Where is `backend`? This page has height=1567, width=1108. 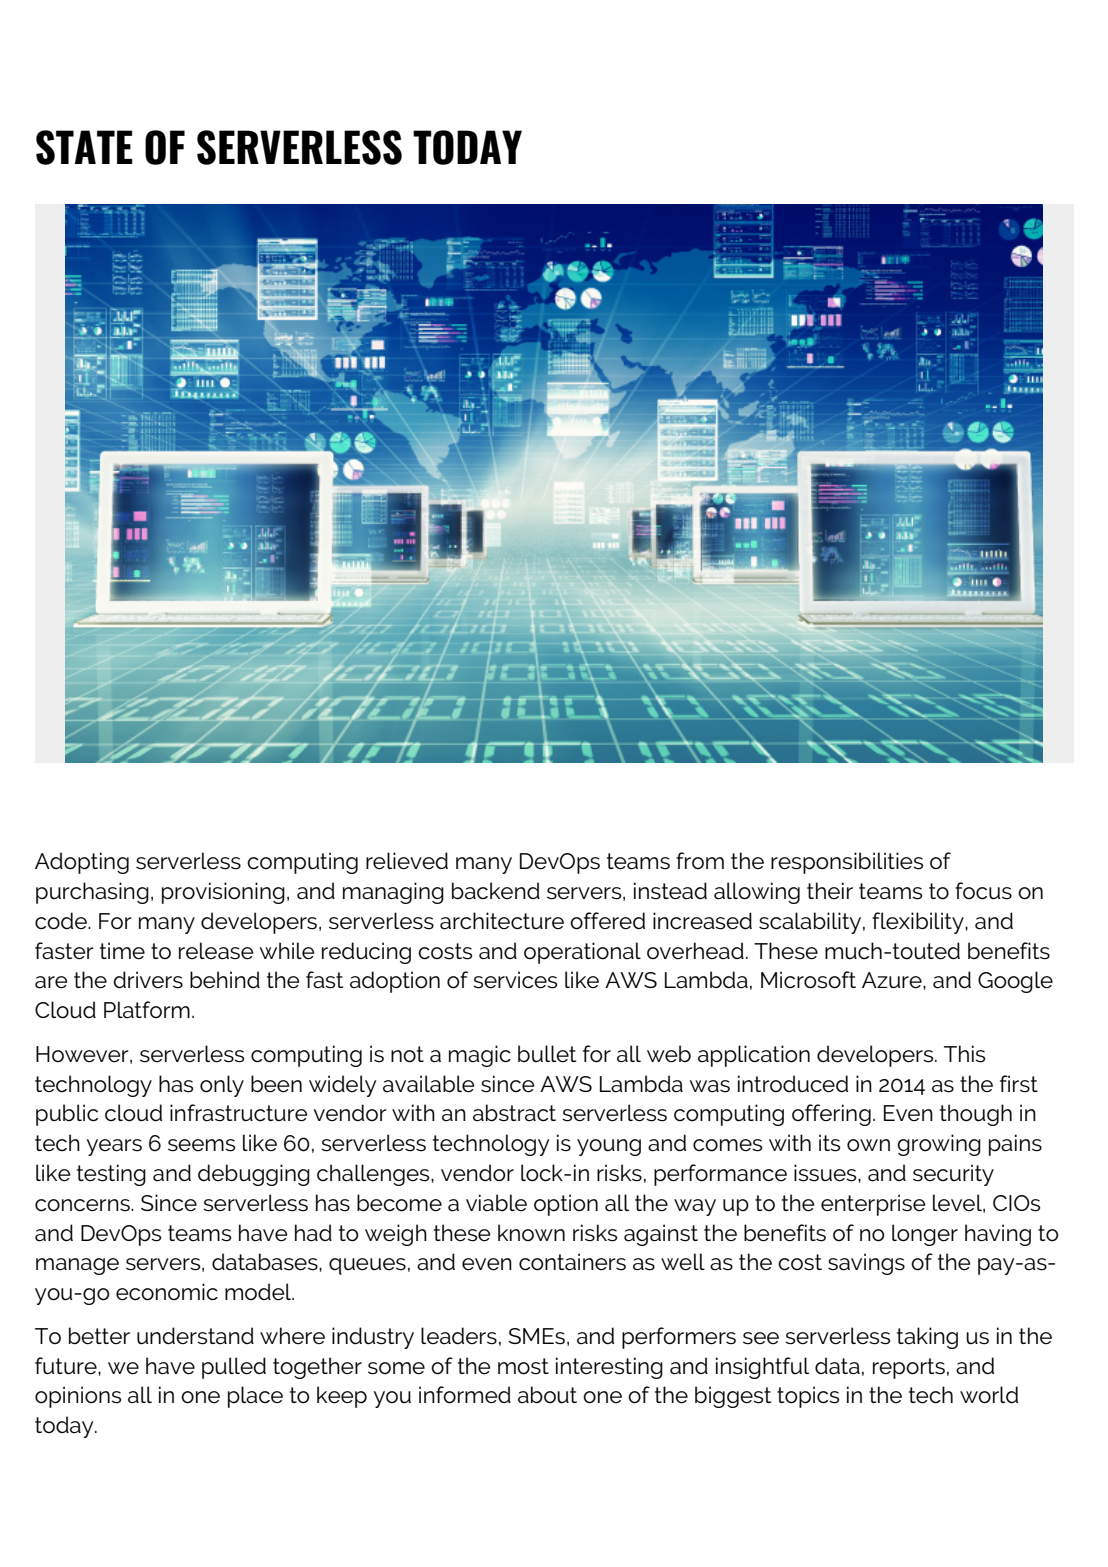
backend is located at coordinates (496, 891).
